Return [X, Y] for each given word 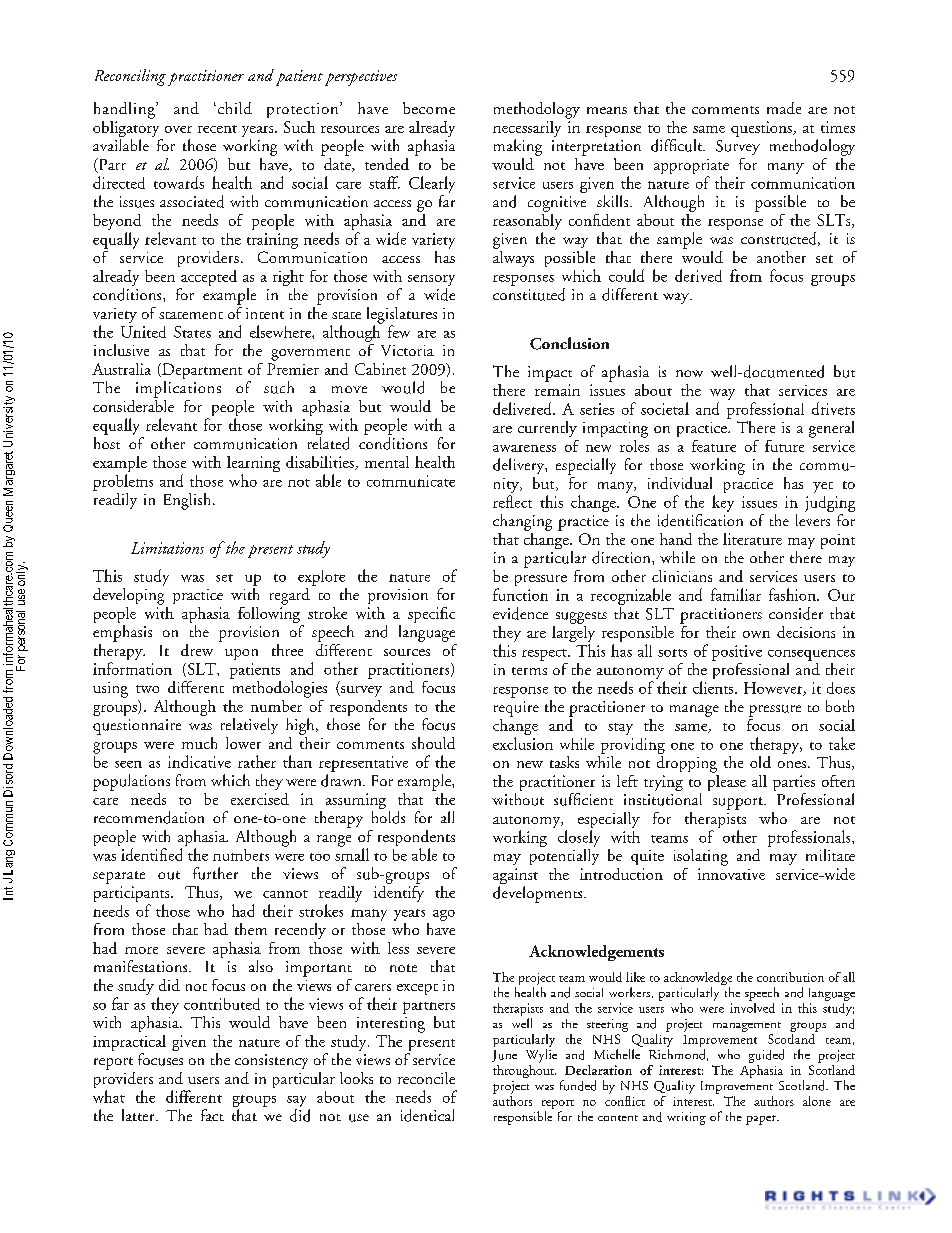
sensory [431, 280]
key [723, 503]
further [215, 873]
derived [698, 275]
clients [714, 687]
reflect [512, 501]
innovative [731, 874]
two [147, 689]
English [189, 501]
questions [763, 129]
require [516, 709]
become [429, 108]
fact [212, 1115]
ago [444, 915]
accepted [209, 278]
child [233, 108]
